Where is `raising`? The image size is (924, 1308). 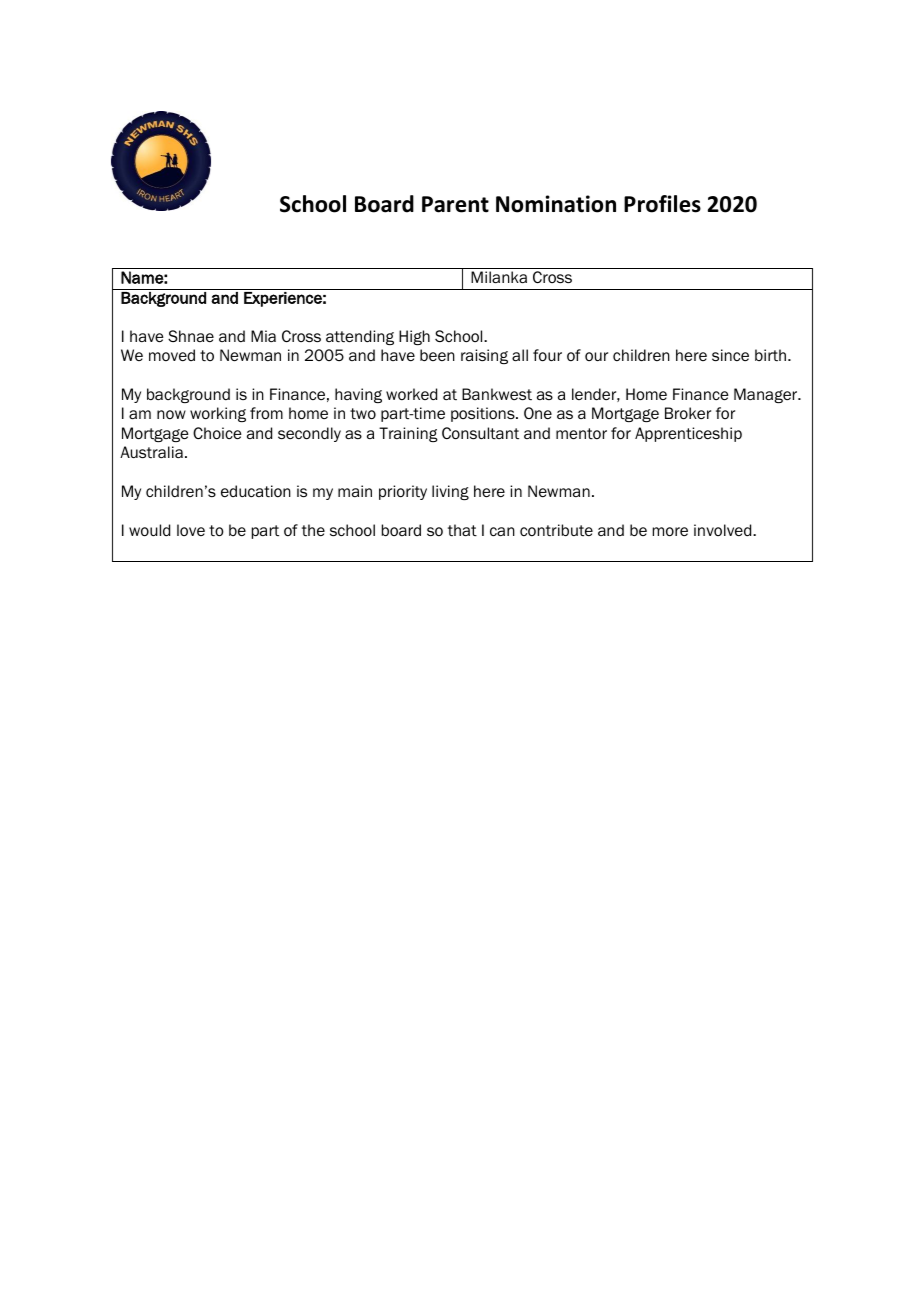 raising is located at coordinates (484, 356).
